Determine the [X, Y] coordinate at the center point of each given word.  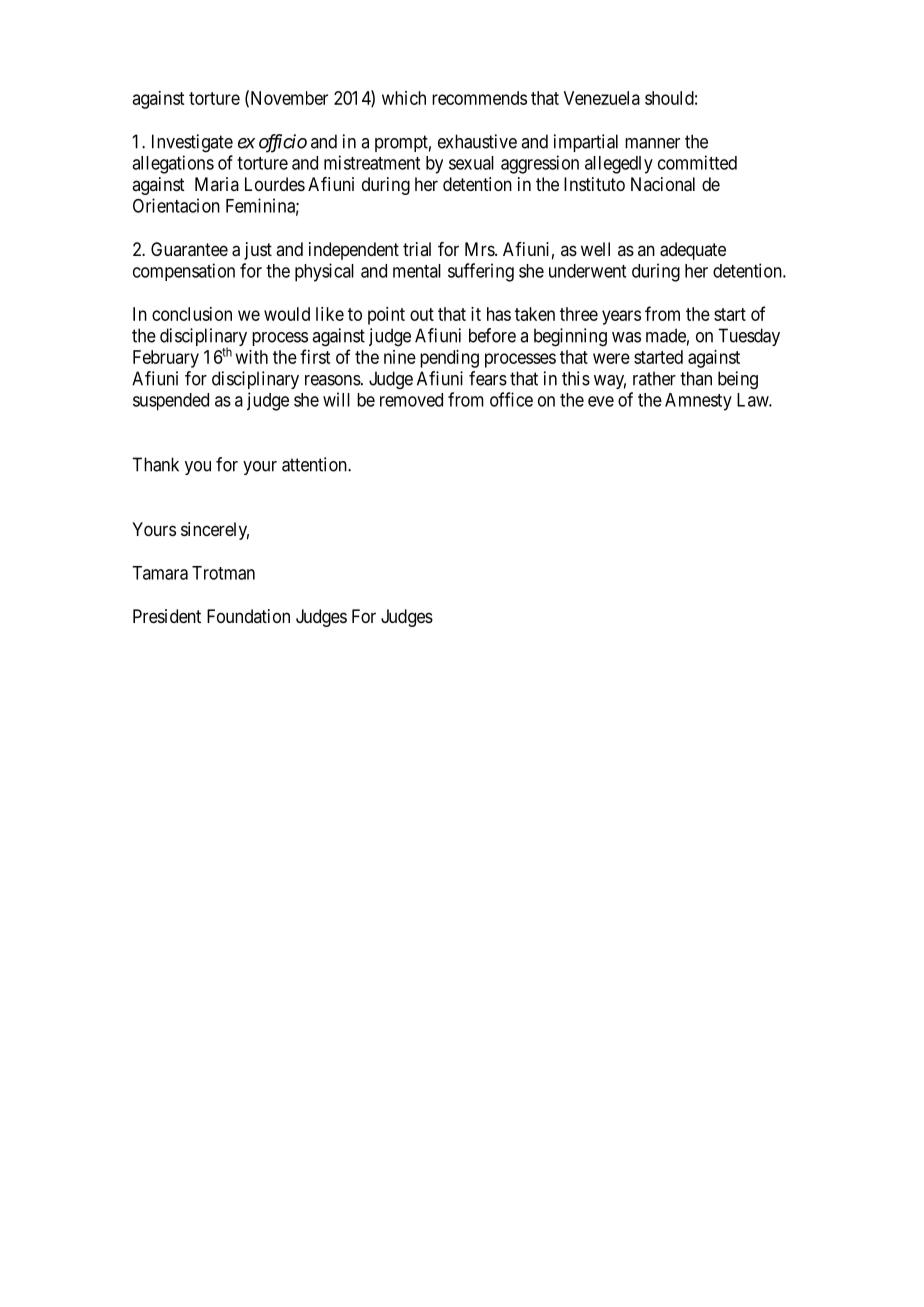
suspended [171, 402]
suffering [481, 272]
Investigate [192, 143]
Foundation [248, 616]
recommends [479, 98]
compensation [184, 272]
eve [601, 401]
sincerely [215, 531]
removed [411, 400]
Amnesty [698, 402]
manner [652, 143]
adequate [693, 251]
